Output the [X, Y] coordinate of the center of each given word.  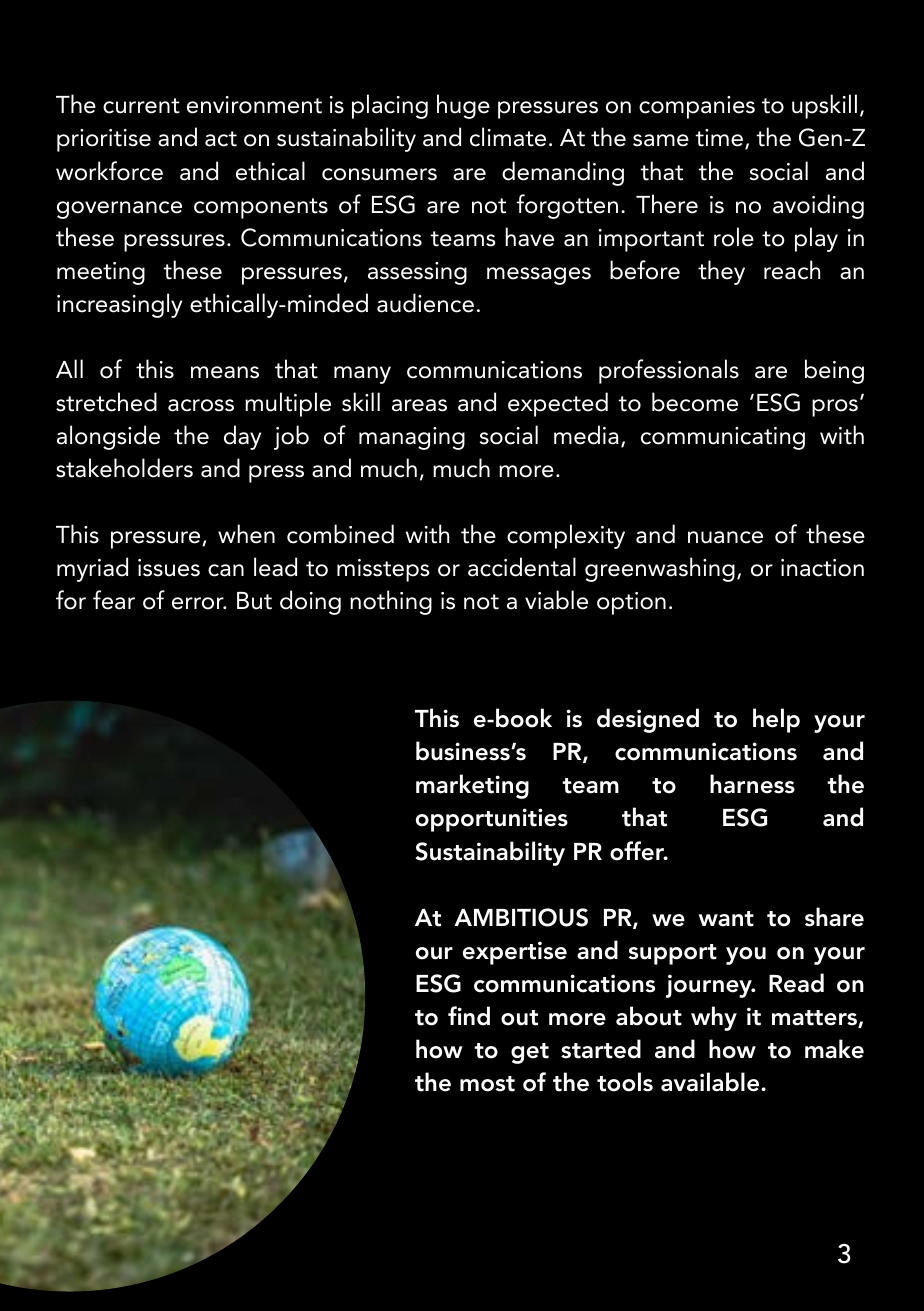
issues [169, 568]
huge [463, 106]
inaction [822, 568]
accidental [522, 567]
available [711, 1082]
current [141, 106]
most [487, 1084]
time [719, 138]
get [530, 1053]
